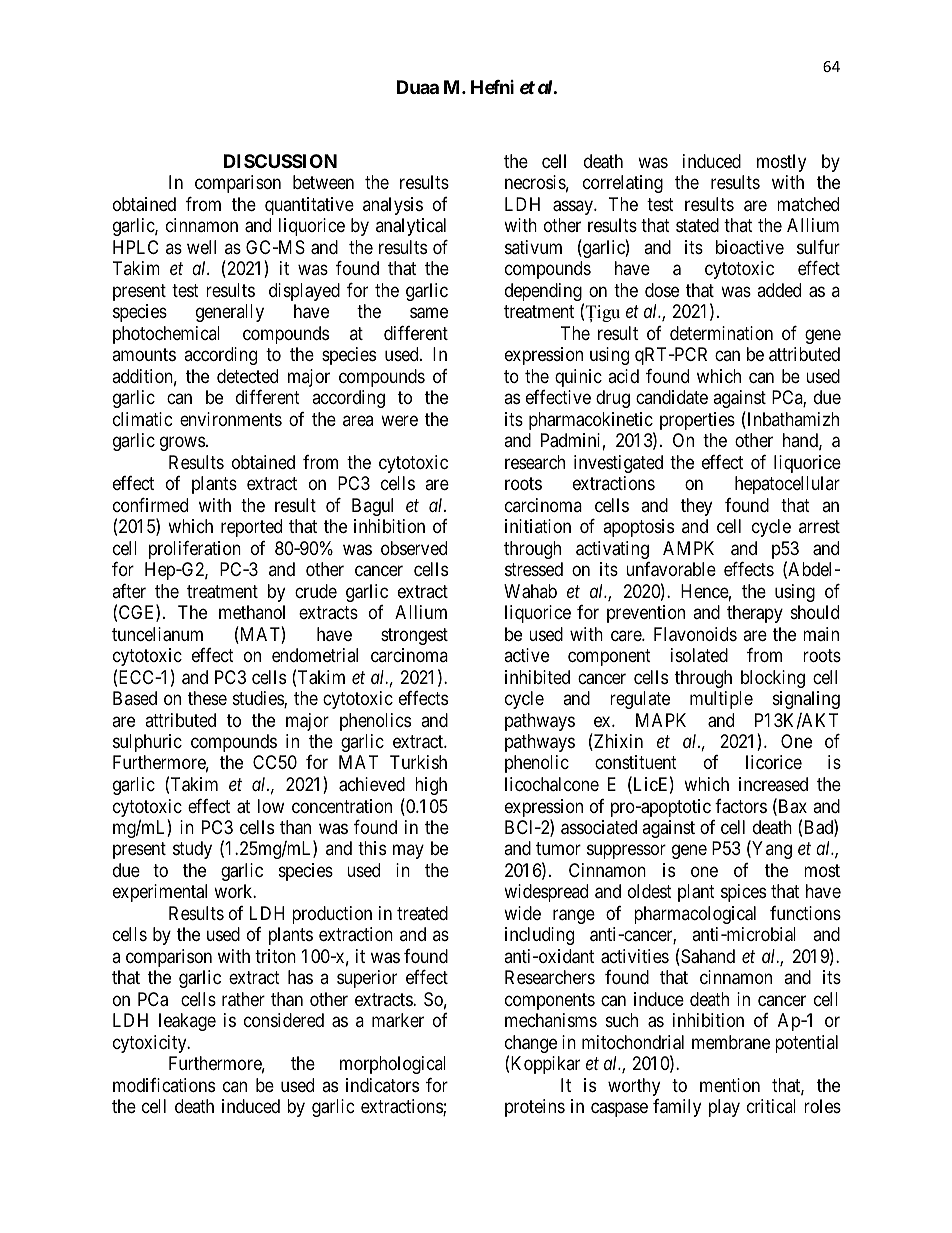  I want to click on Duaa, so click(418, 87).
